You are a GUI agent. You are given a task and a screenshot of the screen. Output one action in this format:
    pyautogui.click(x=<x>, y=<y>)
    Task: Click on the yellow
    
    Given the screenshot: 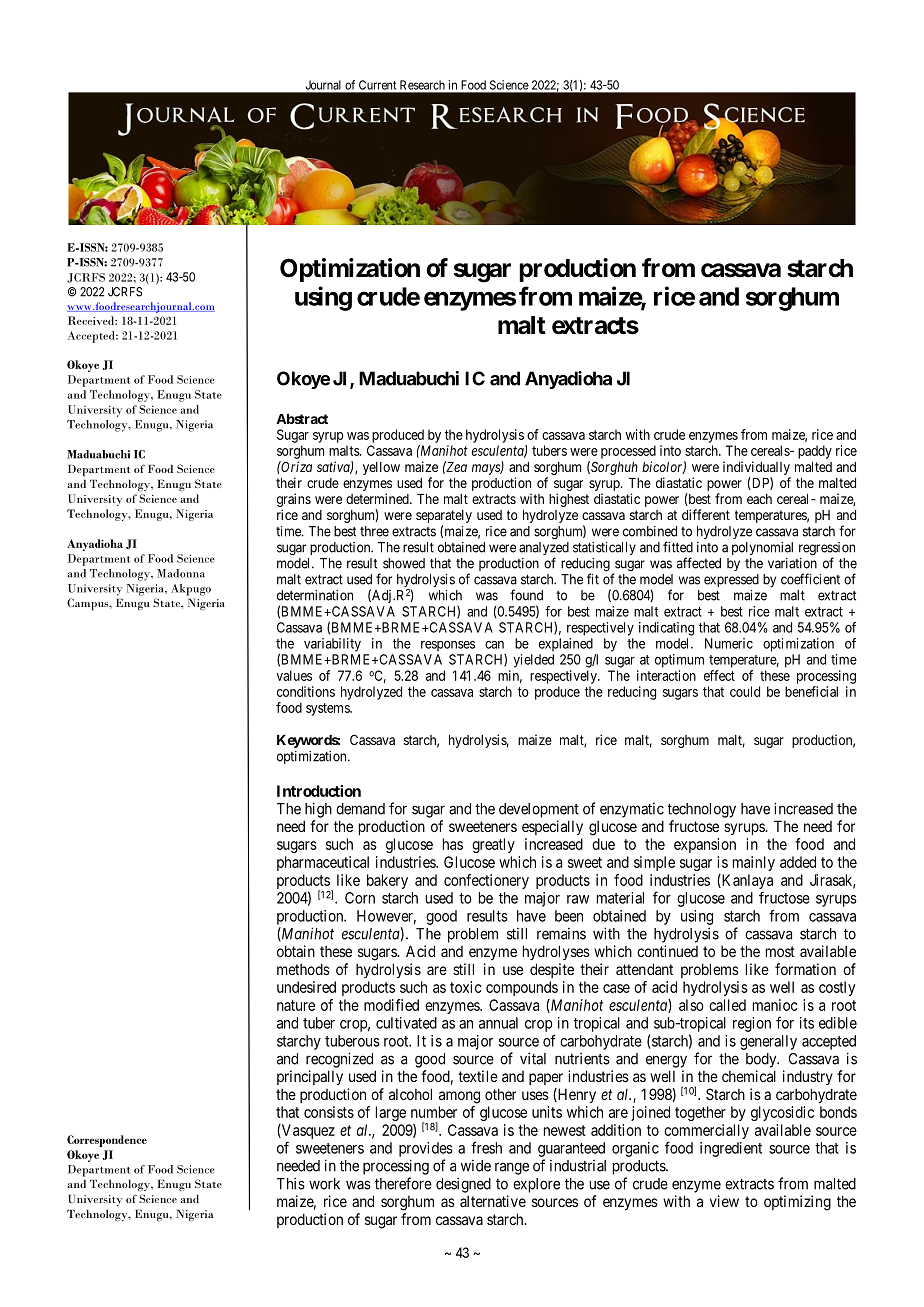 What is the action you would take?
    pyautogui.click(x=381, y=468)
